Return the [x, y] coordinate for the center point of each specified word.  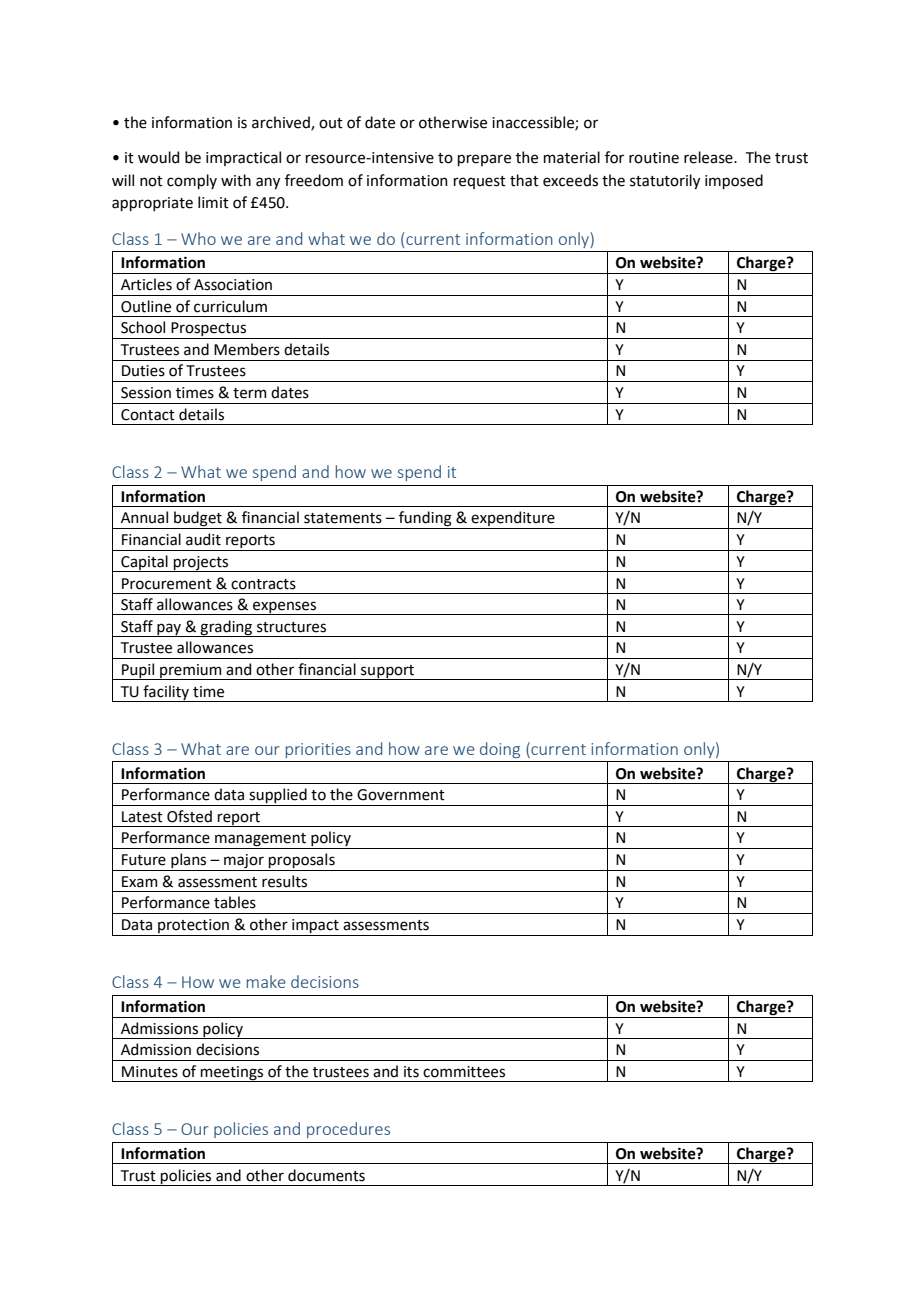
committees [464, 1072]
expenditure [513, 520]
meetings [232, 1074]
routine [654, 158]
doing [500, 750]
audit [203, 539]
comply [192, 181]
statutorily [665, 181]
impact [315, 927]
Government [401, 795]
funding [425, 520]
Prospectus [209, 330]
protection [193, 927]
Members [247, 349]
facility [166, 693]
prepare [484, 160]
